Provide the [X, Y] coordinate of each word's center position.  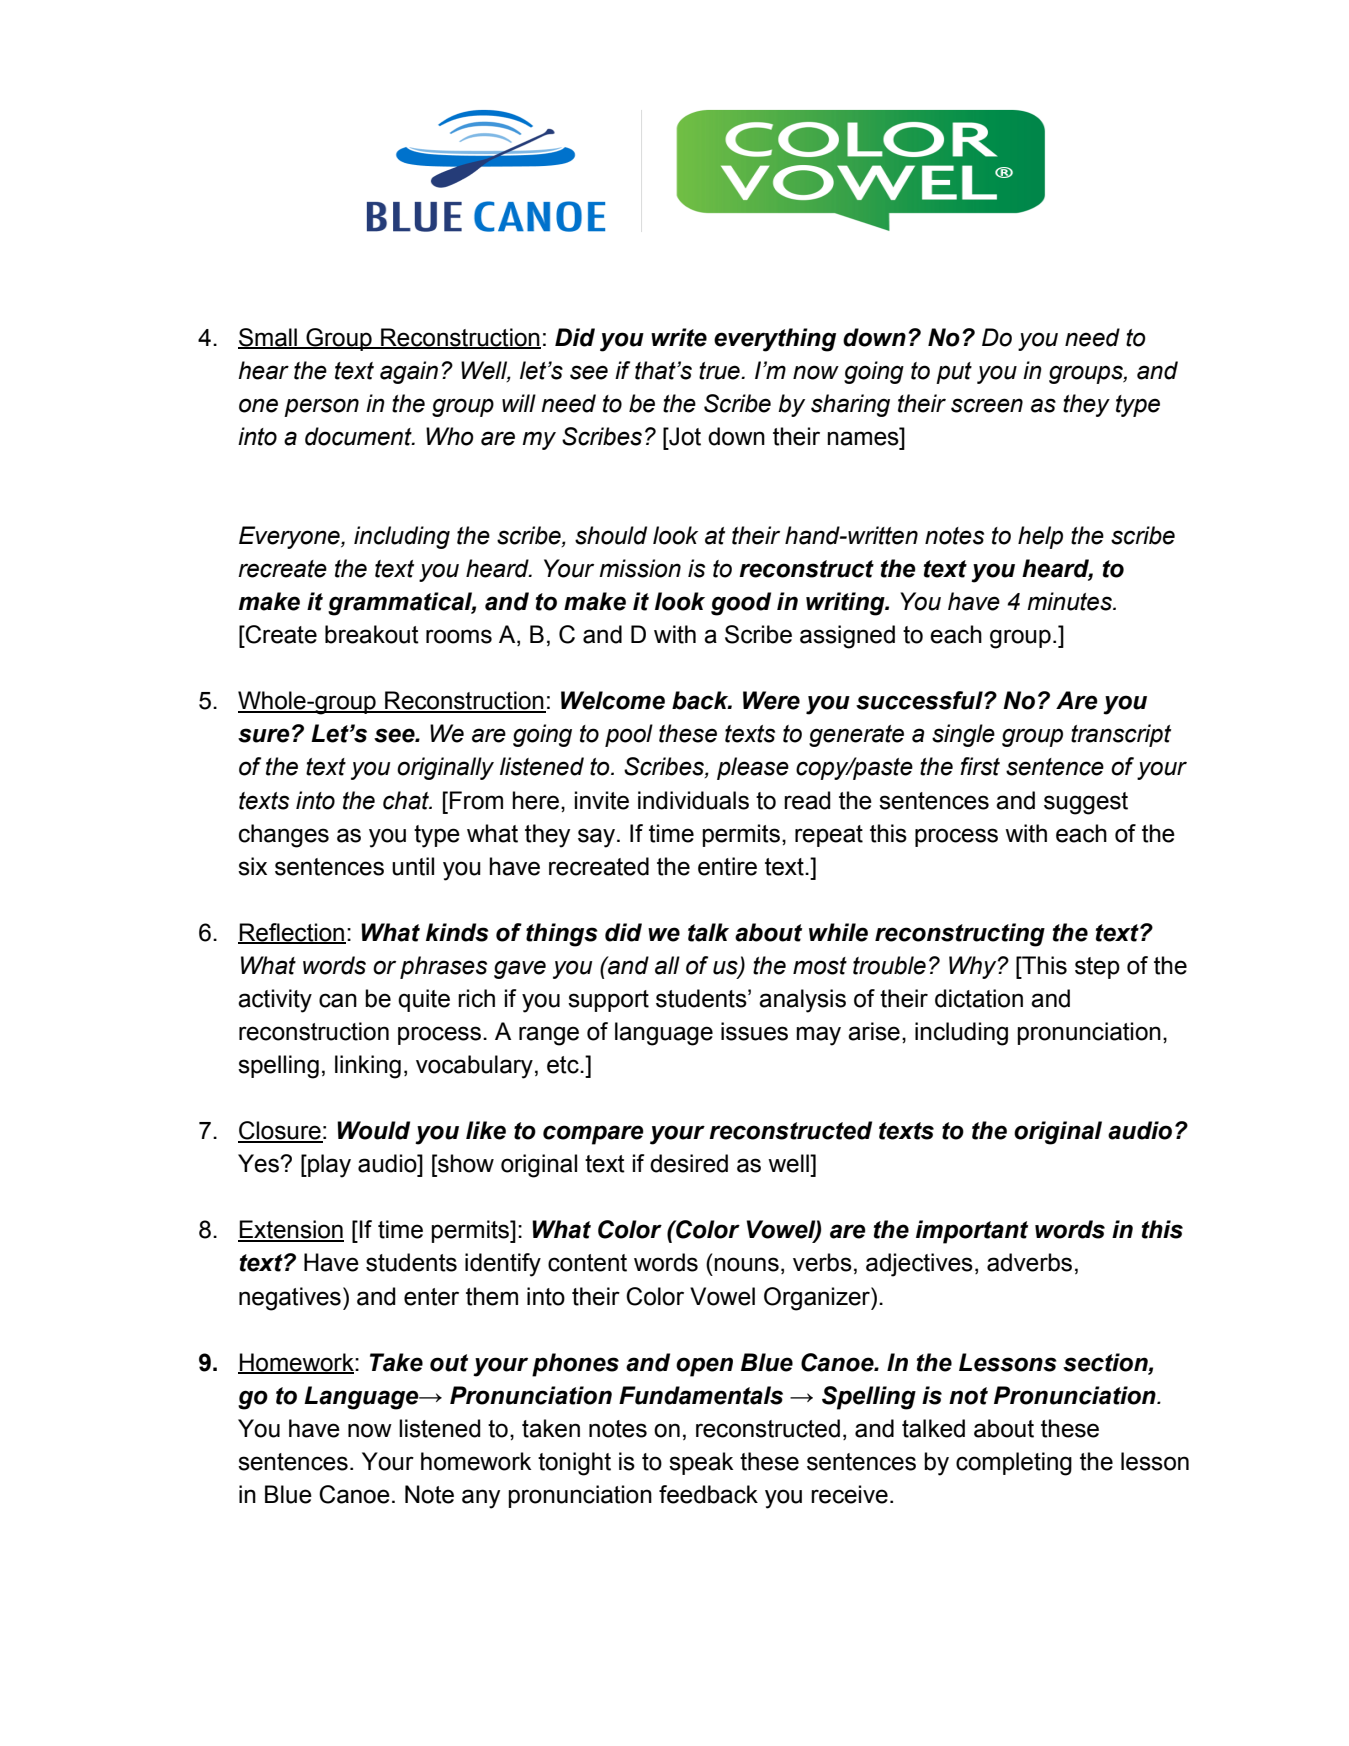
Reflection [292, 933]
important [972, 1232]
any [481, 1499]
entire [727, 866]
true [720, 371]
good [741, 604]
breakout [372, 634]
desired [689, 1163]
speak [701, 1463]
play [328, 1166]
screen [987, 405]
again [409, 372]
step [1097, 968]
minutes [1070, 601]
